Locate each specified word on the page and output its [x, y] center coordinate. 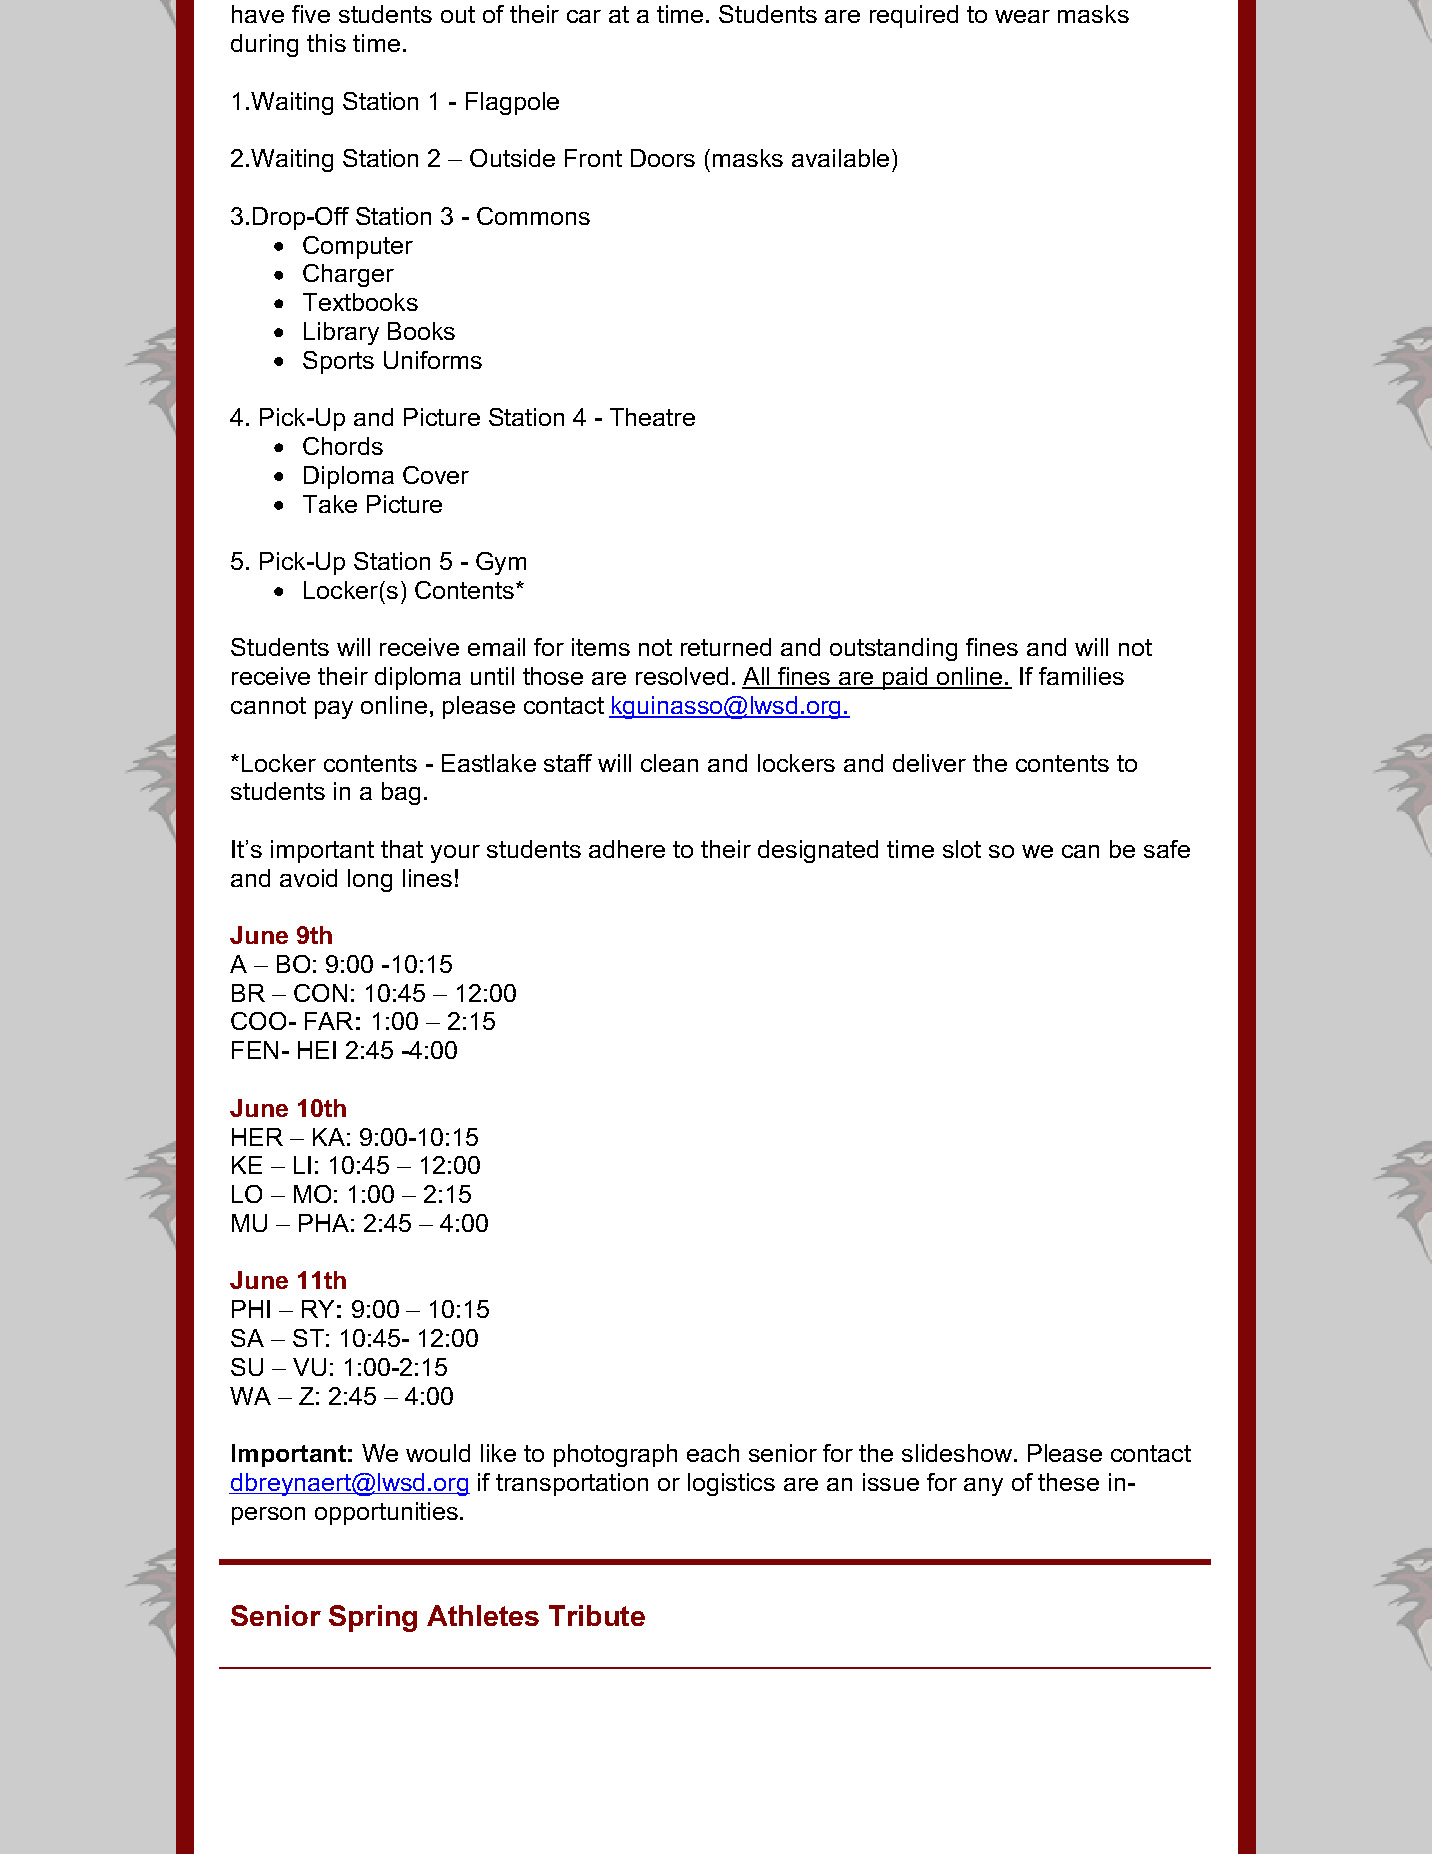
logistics [731, 1484]
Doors [663, 158]
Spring [373, 1618]
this [326, 43]
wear [1022, 16]
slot [962, 849]
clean [669, 763]
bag [401, 793]
